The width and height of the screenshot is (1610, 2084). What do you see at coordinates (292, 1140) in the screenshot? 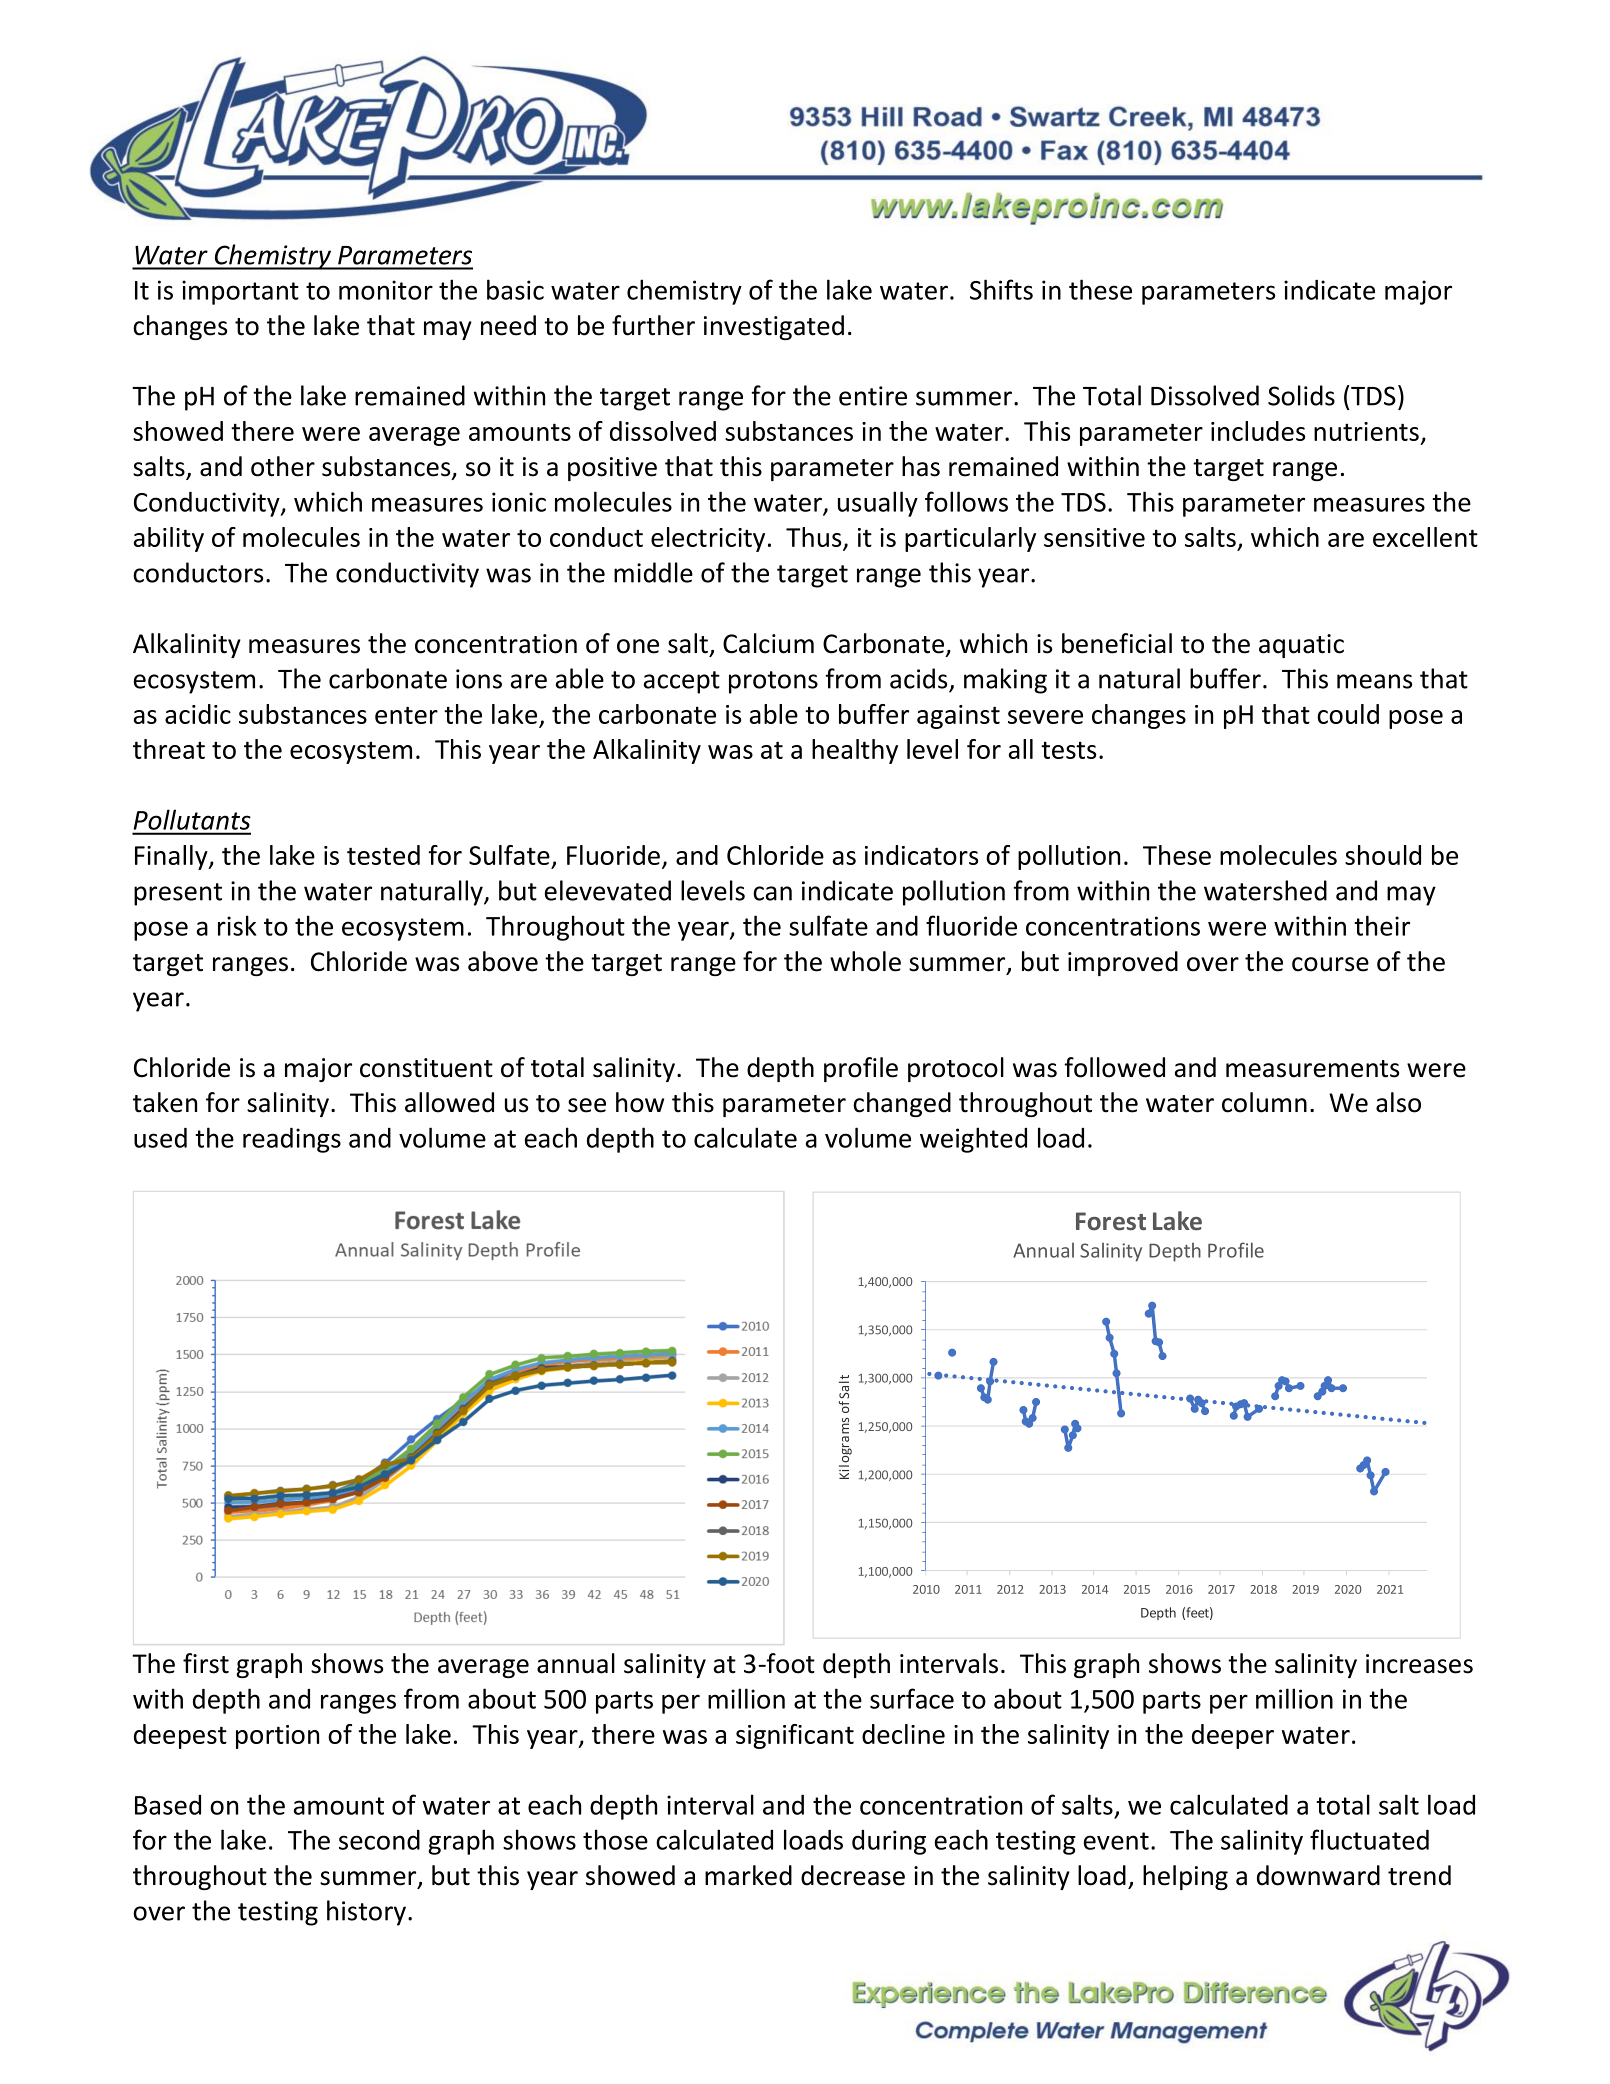
I see `readings` at bounding box center [292, 1140].
